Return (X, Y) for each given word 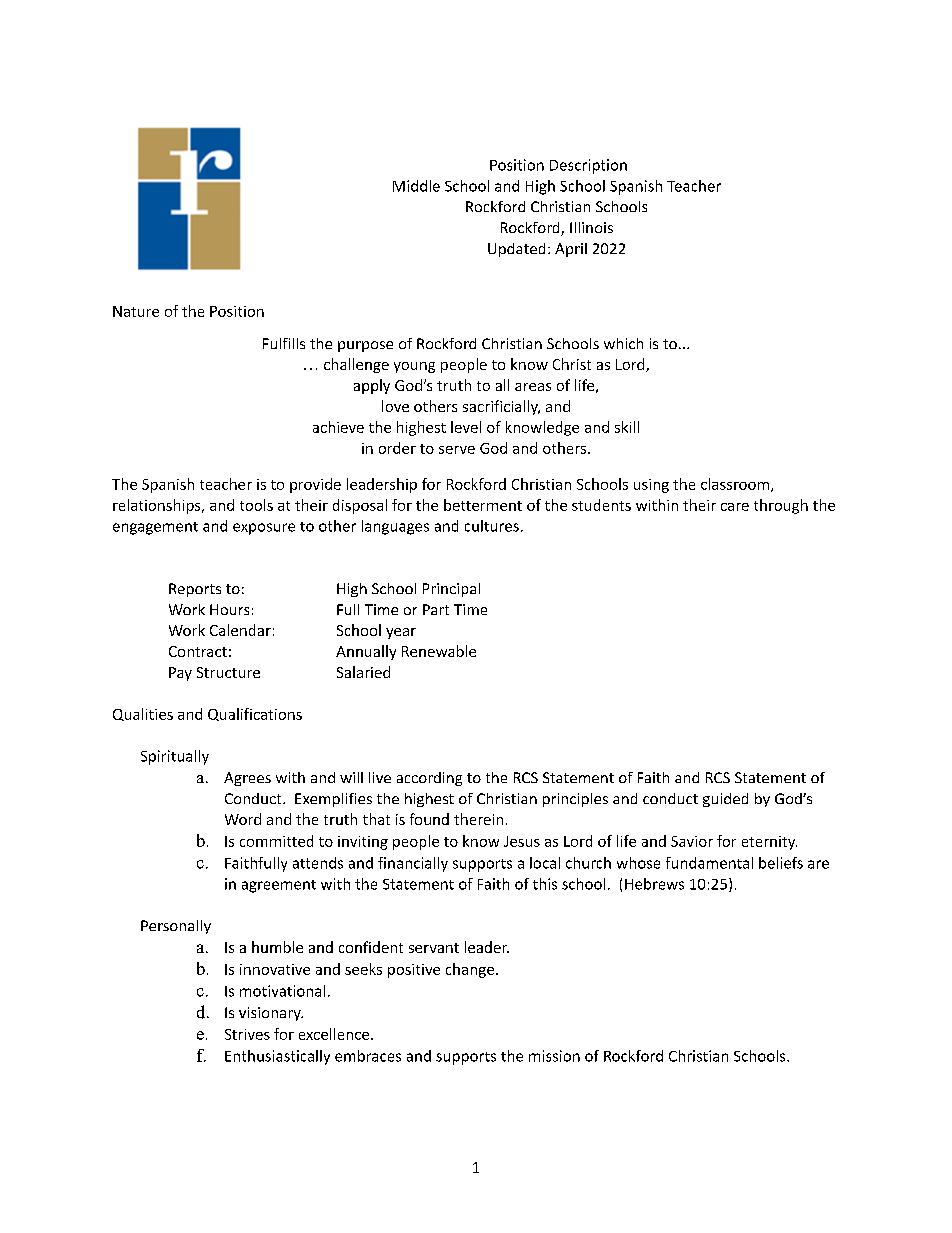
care (735, 507)
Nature (136, 311)
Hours (229, 609)
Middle (416, 186)
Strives (247, 1034)
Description (588, 166)
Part (436, 609)
